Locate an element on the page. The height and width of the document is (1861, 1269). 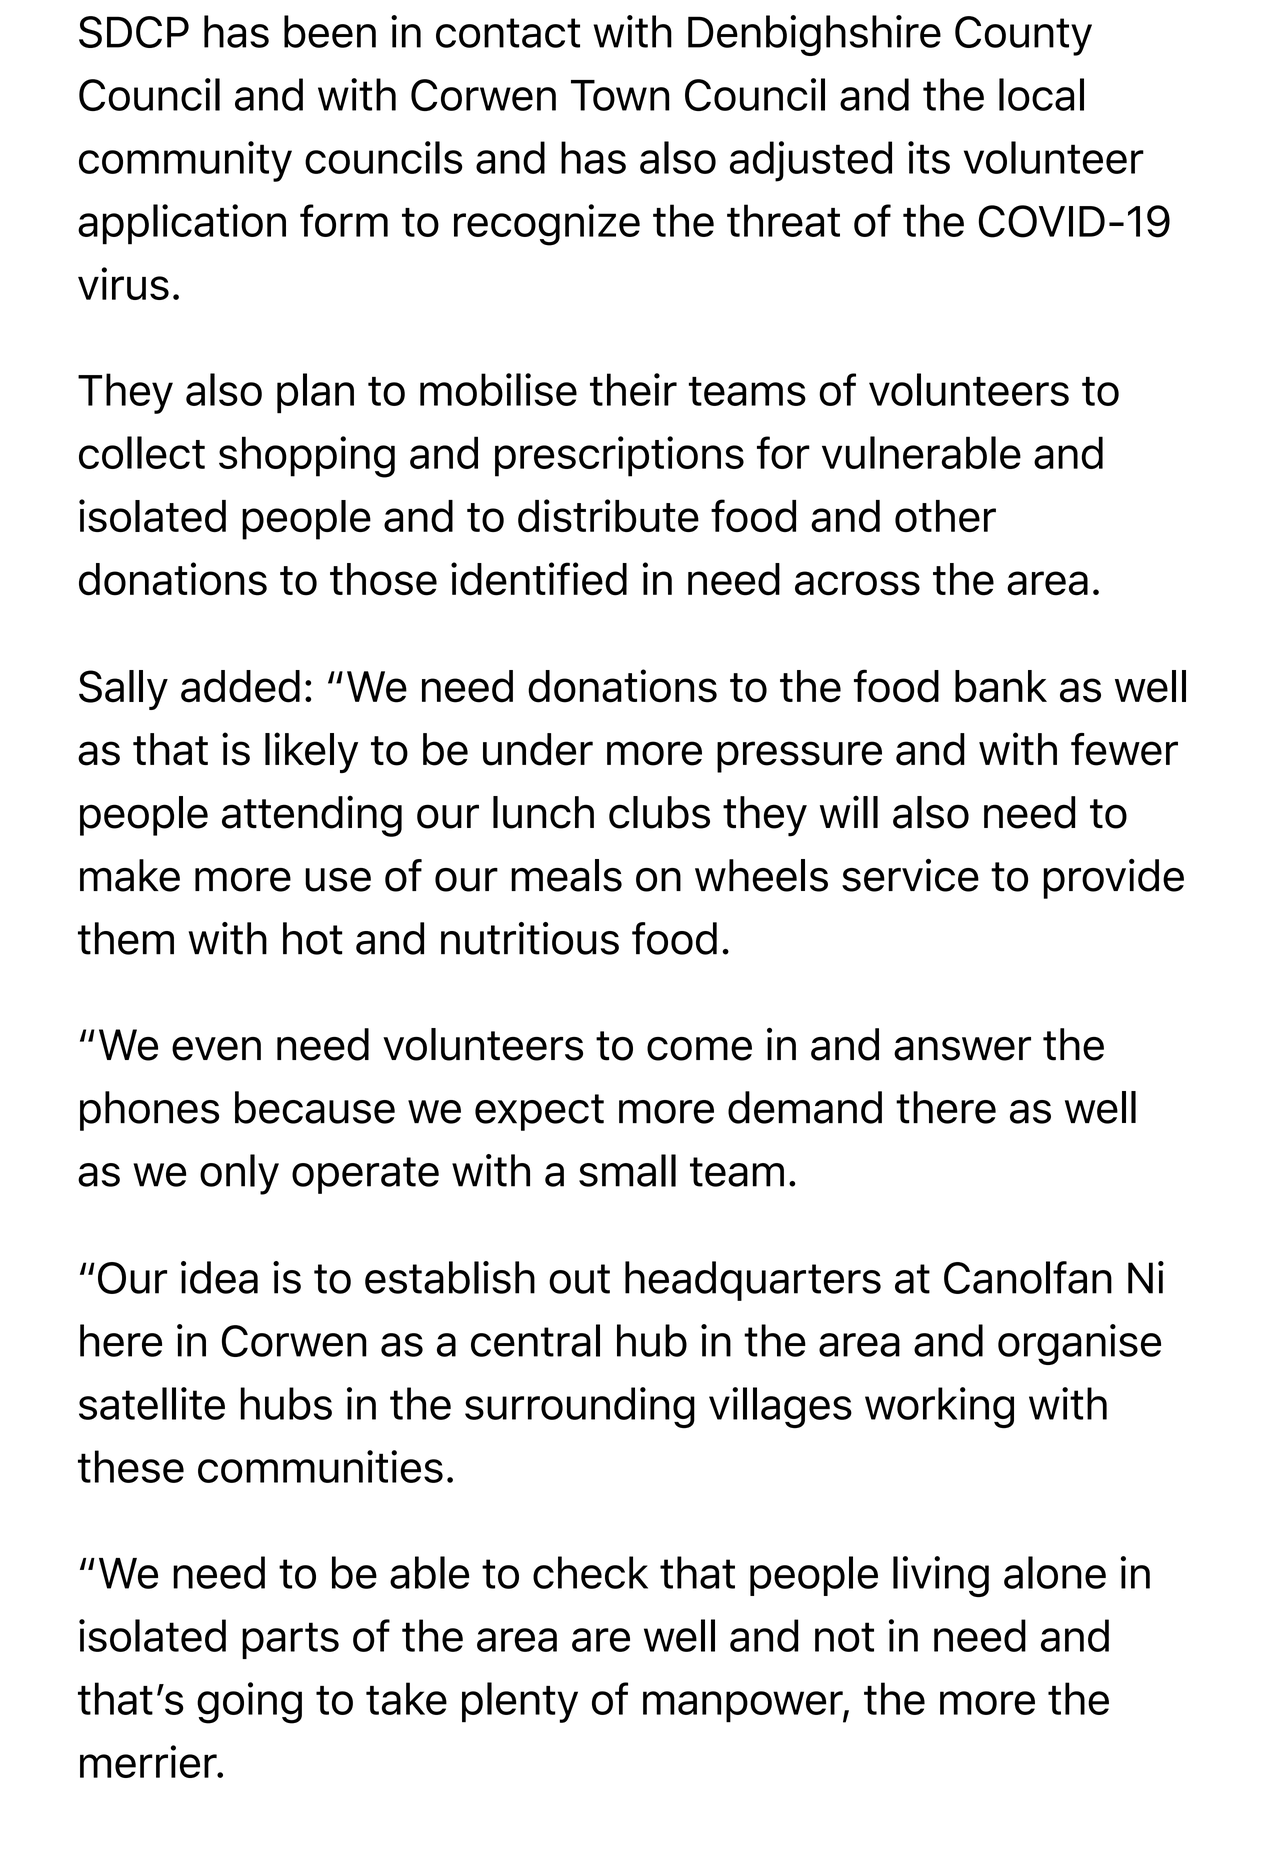
local is located at coordinates (1041, 94).
